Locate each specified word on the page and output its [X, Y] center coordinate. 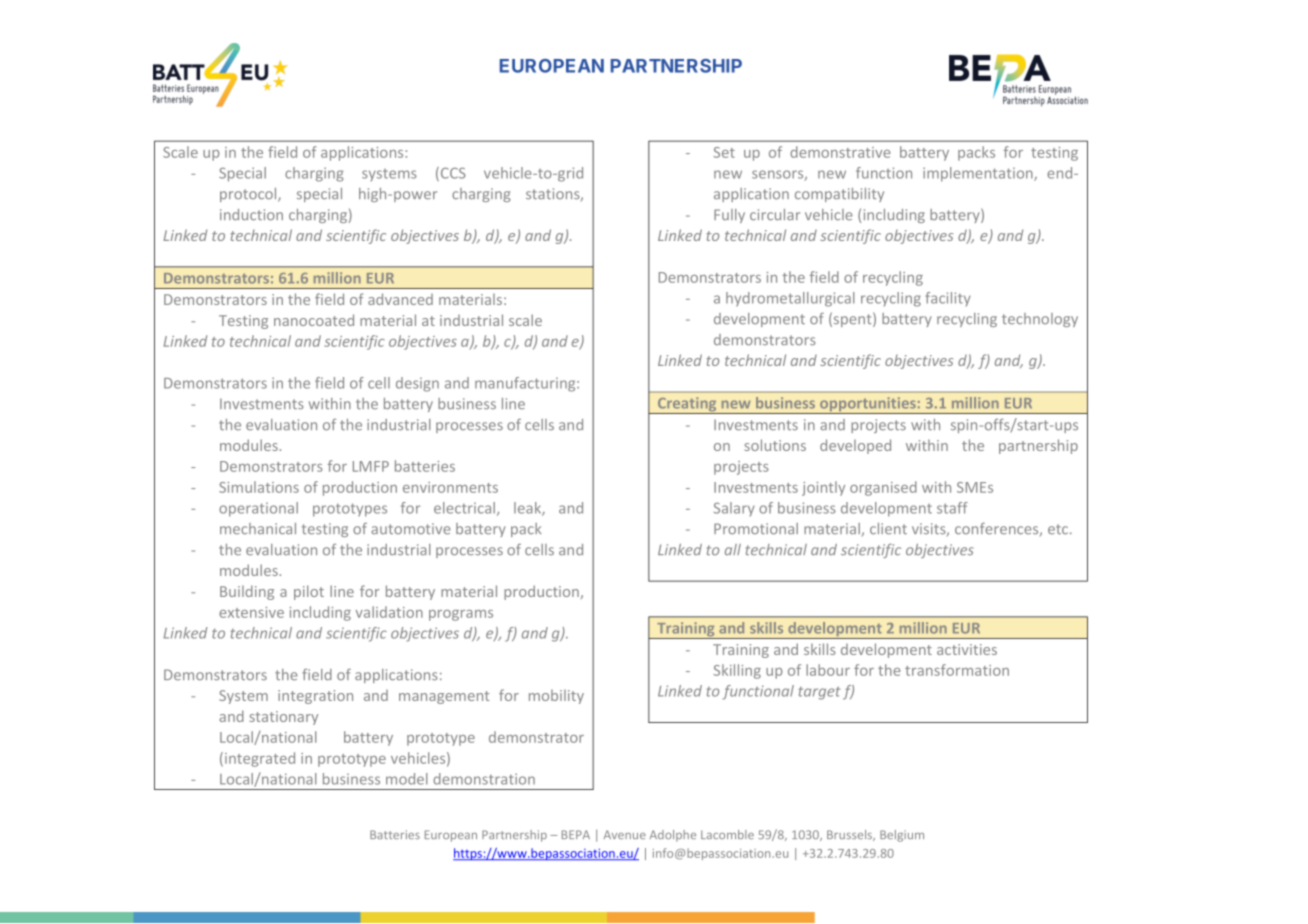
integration [315, 697]
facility [948, 299]
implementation [979, 174]
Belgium [902, 836]
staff [952, 508]
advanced [400, 299]
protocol [249, 195]
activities [967, 649]
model [406, 779]
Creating [687, 405]
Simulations [259, 487]
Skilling [737, 671]
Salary [734, 509]
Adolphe [673, 836]
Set [724, 152]
